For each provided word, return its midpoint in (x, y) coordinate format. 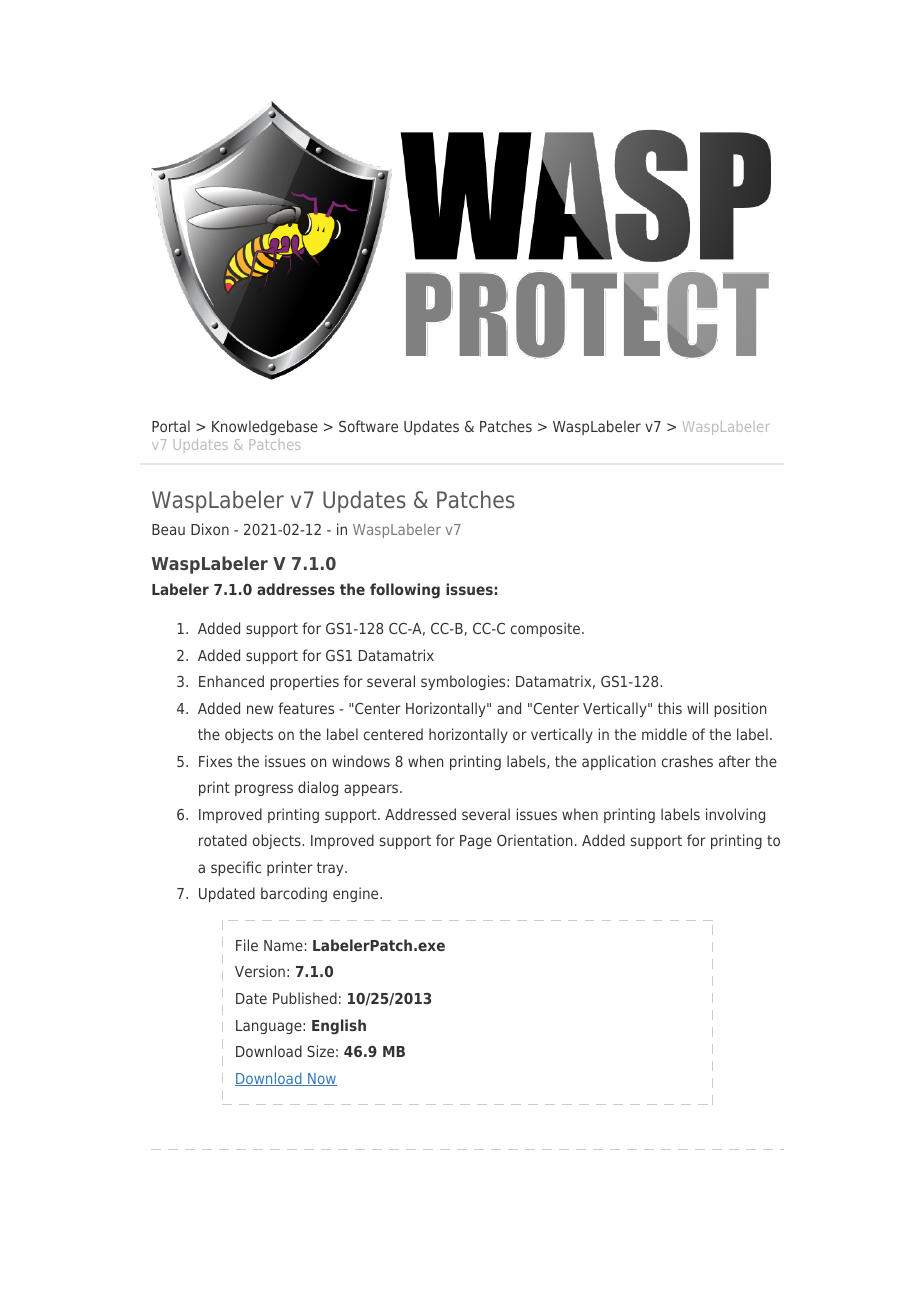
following (405, 591)
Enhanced (231, 681)
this (670, 708)
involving (735, 815)
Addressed (420, 814)
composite (547, 629)
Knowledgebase (265, 427)
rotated (223, 840)
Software (368, 426)
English (339, 1027)
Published (305, 998)
